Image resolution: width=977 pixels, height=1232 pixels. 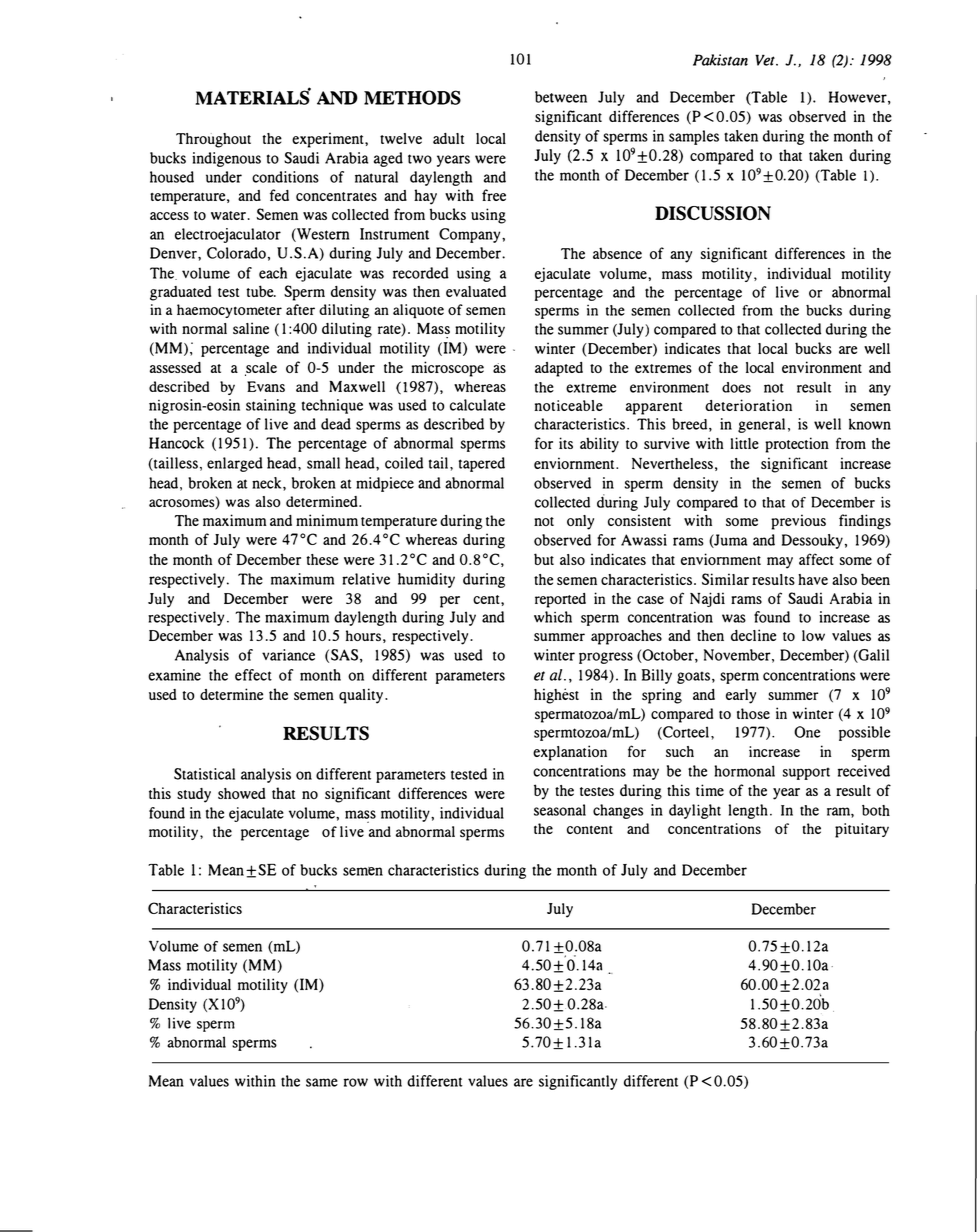 What do you see at coordinates (766, 60) in the image?
I see `Vet` at bounding box center [766, 60].
